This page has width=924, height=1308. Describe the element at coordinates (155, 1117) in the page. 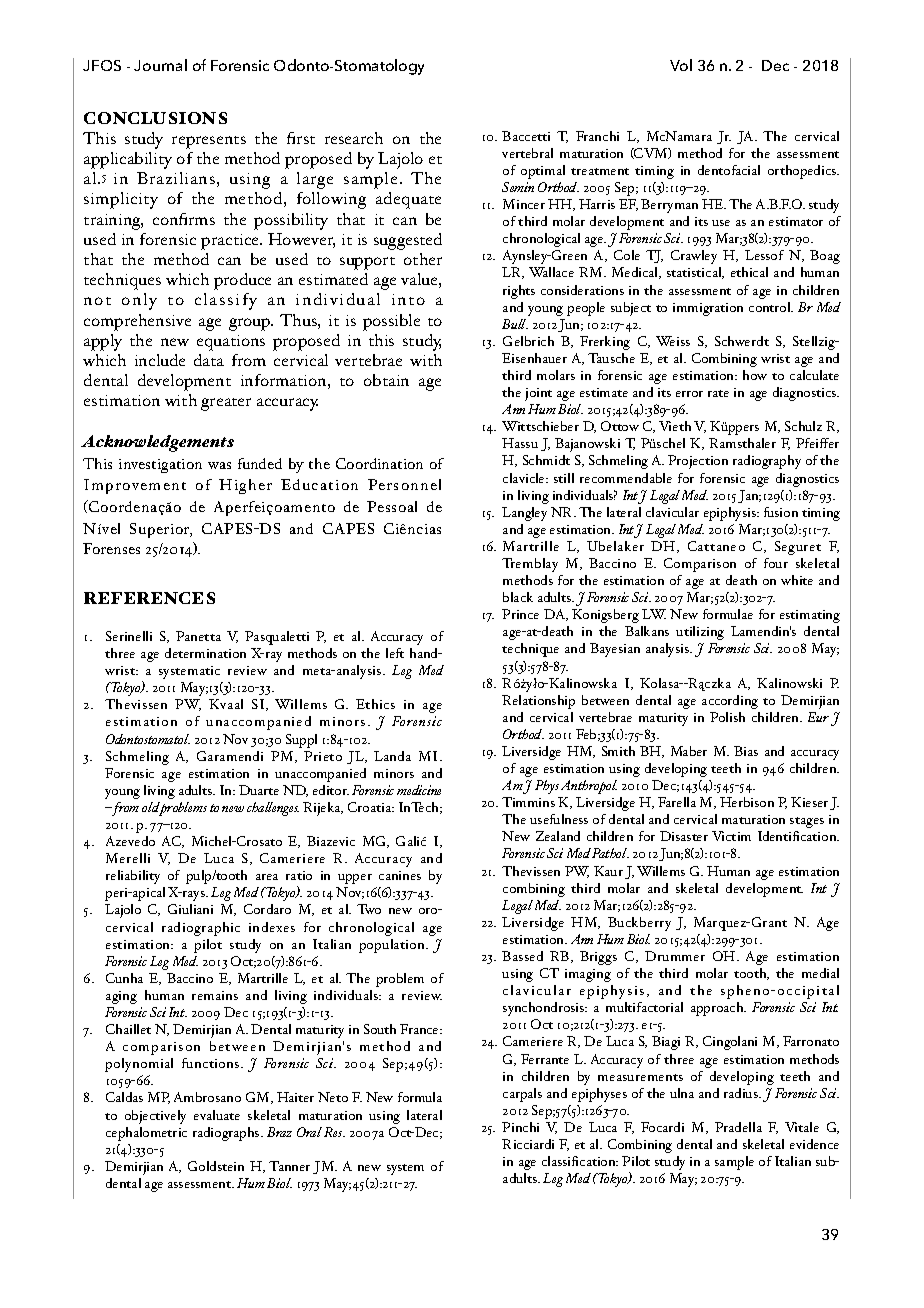

I see `objectively` at that location.
